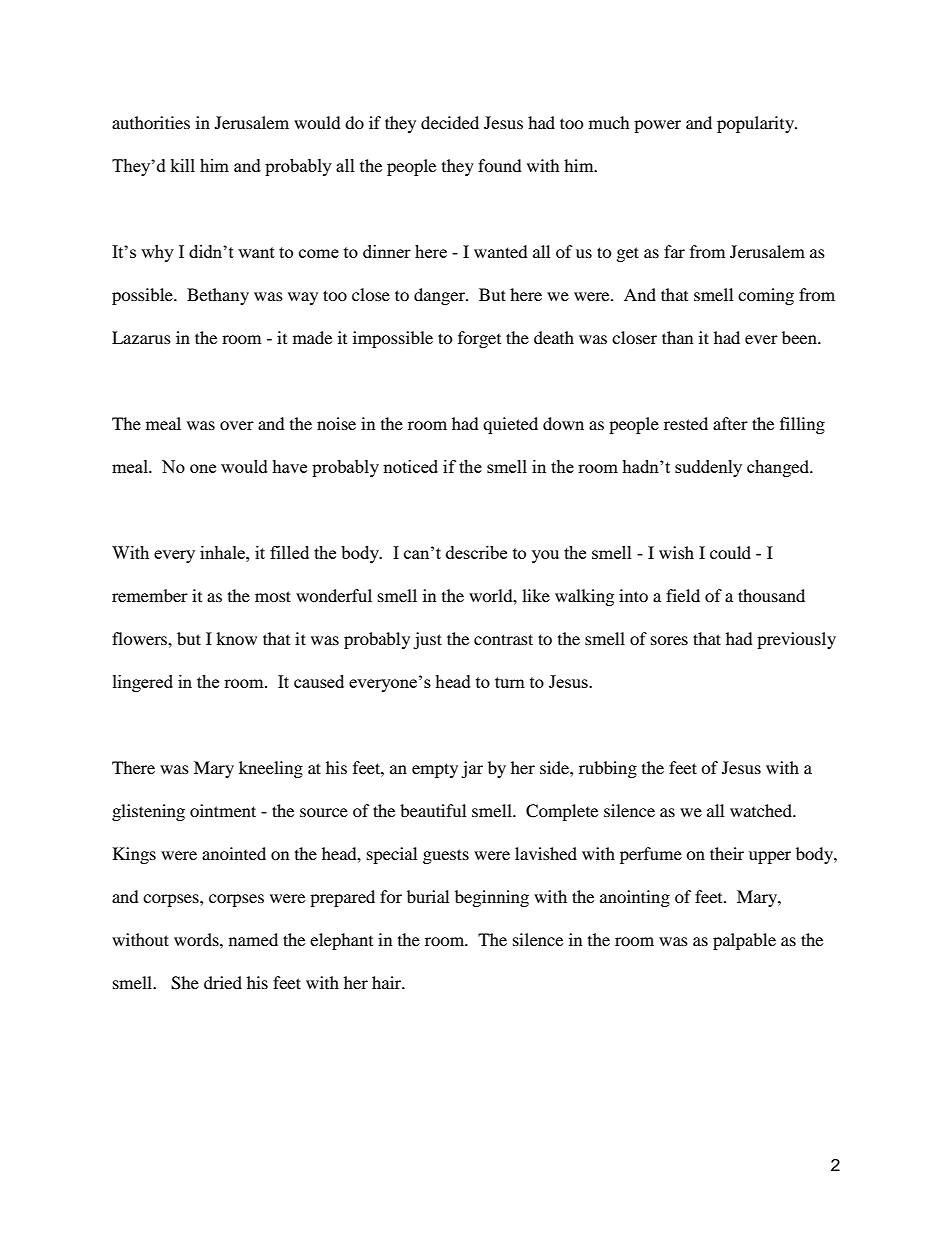 The height and width of the screenshot is (1233, 952). What do you see at coordinates (182, 165) in the screenshot?
I see `kill` at bounding box center [182, 165].
